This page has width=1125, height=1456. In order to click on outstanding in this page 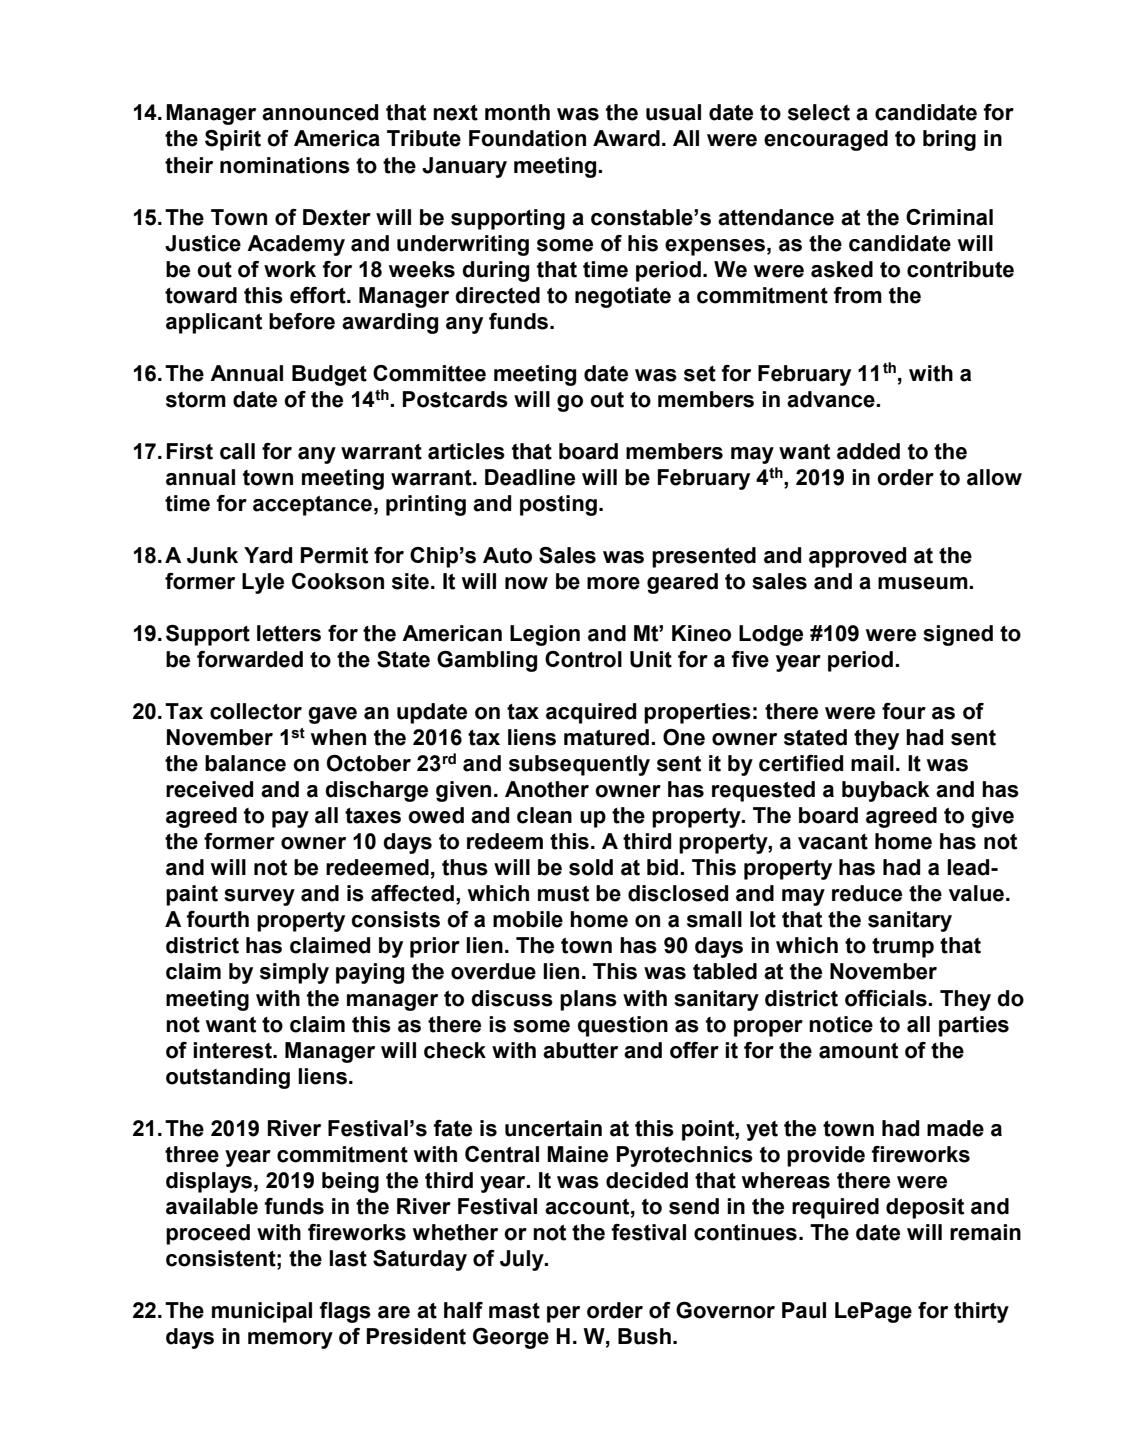, I will do `click(228, 1078)`.
